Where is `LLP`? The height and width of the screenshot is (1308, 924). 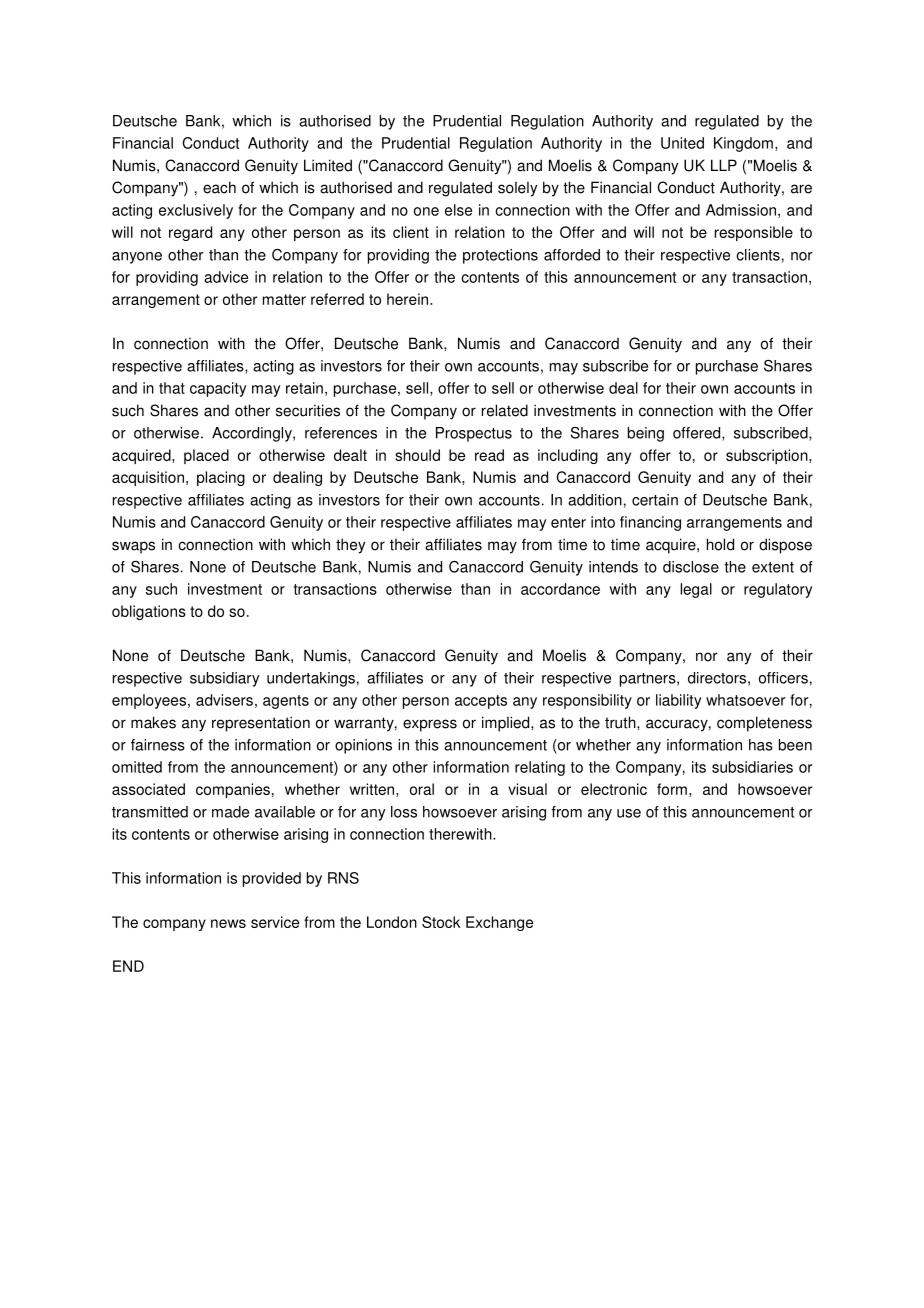 LLP is located at coordinates (724, 165).
